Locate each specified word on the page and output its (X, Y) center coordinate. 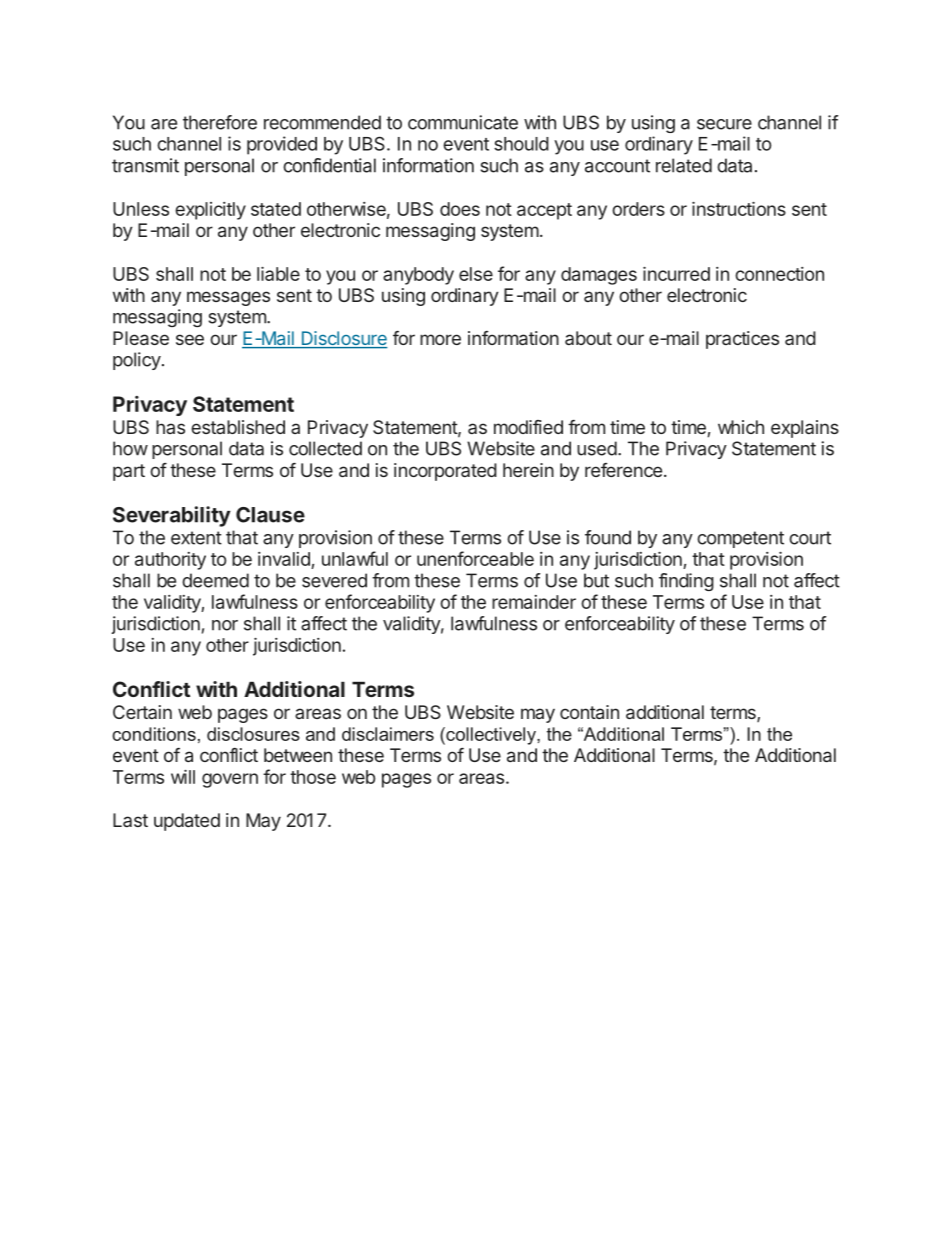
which (741, 427)
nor (225, 625)
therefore (220, 122)
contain (589, 712)
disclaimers (388, 734)
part (129, 472)
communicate (463, 122)
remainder (534, 602)
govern (230, 780)
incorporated (445, 472)
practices (742, 340)
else (476, 274)
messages (228, 298)
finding (686, 582)
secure (724, 124)
